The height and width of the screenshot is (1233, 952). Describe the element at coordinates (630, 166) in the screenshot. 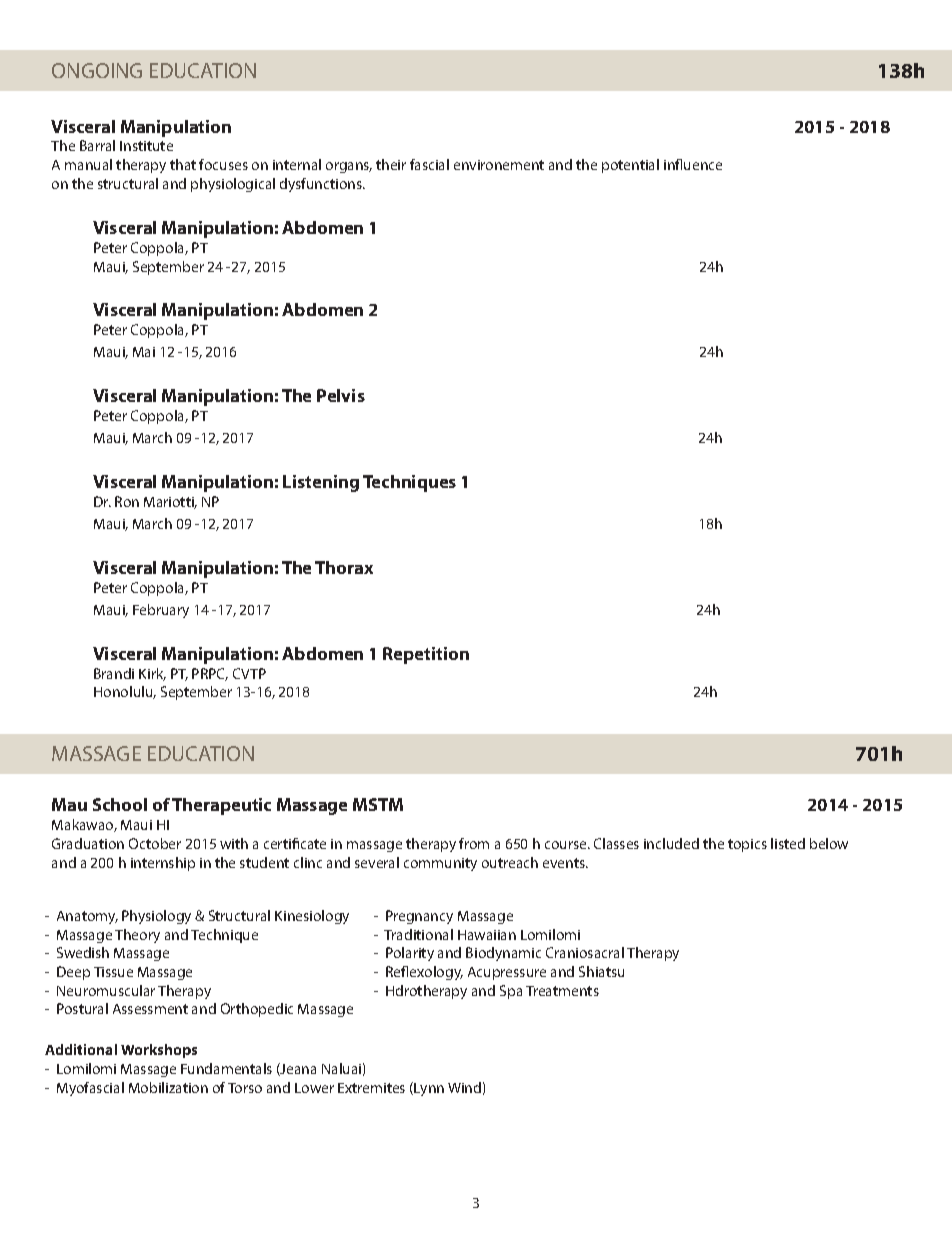

I see `potential` at that location.
